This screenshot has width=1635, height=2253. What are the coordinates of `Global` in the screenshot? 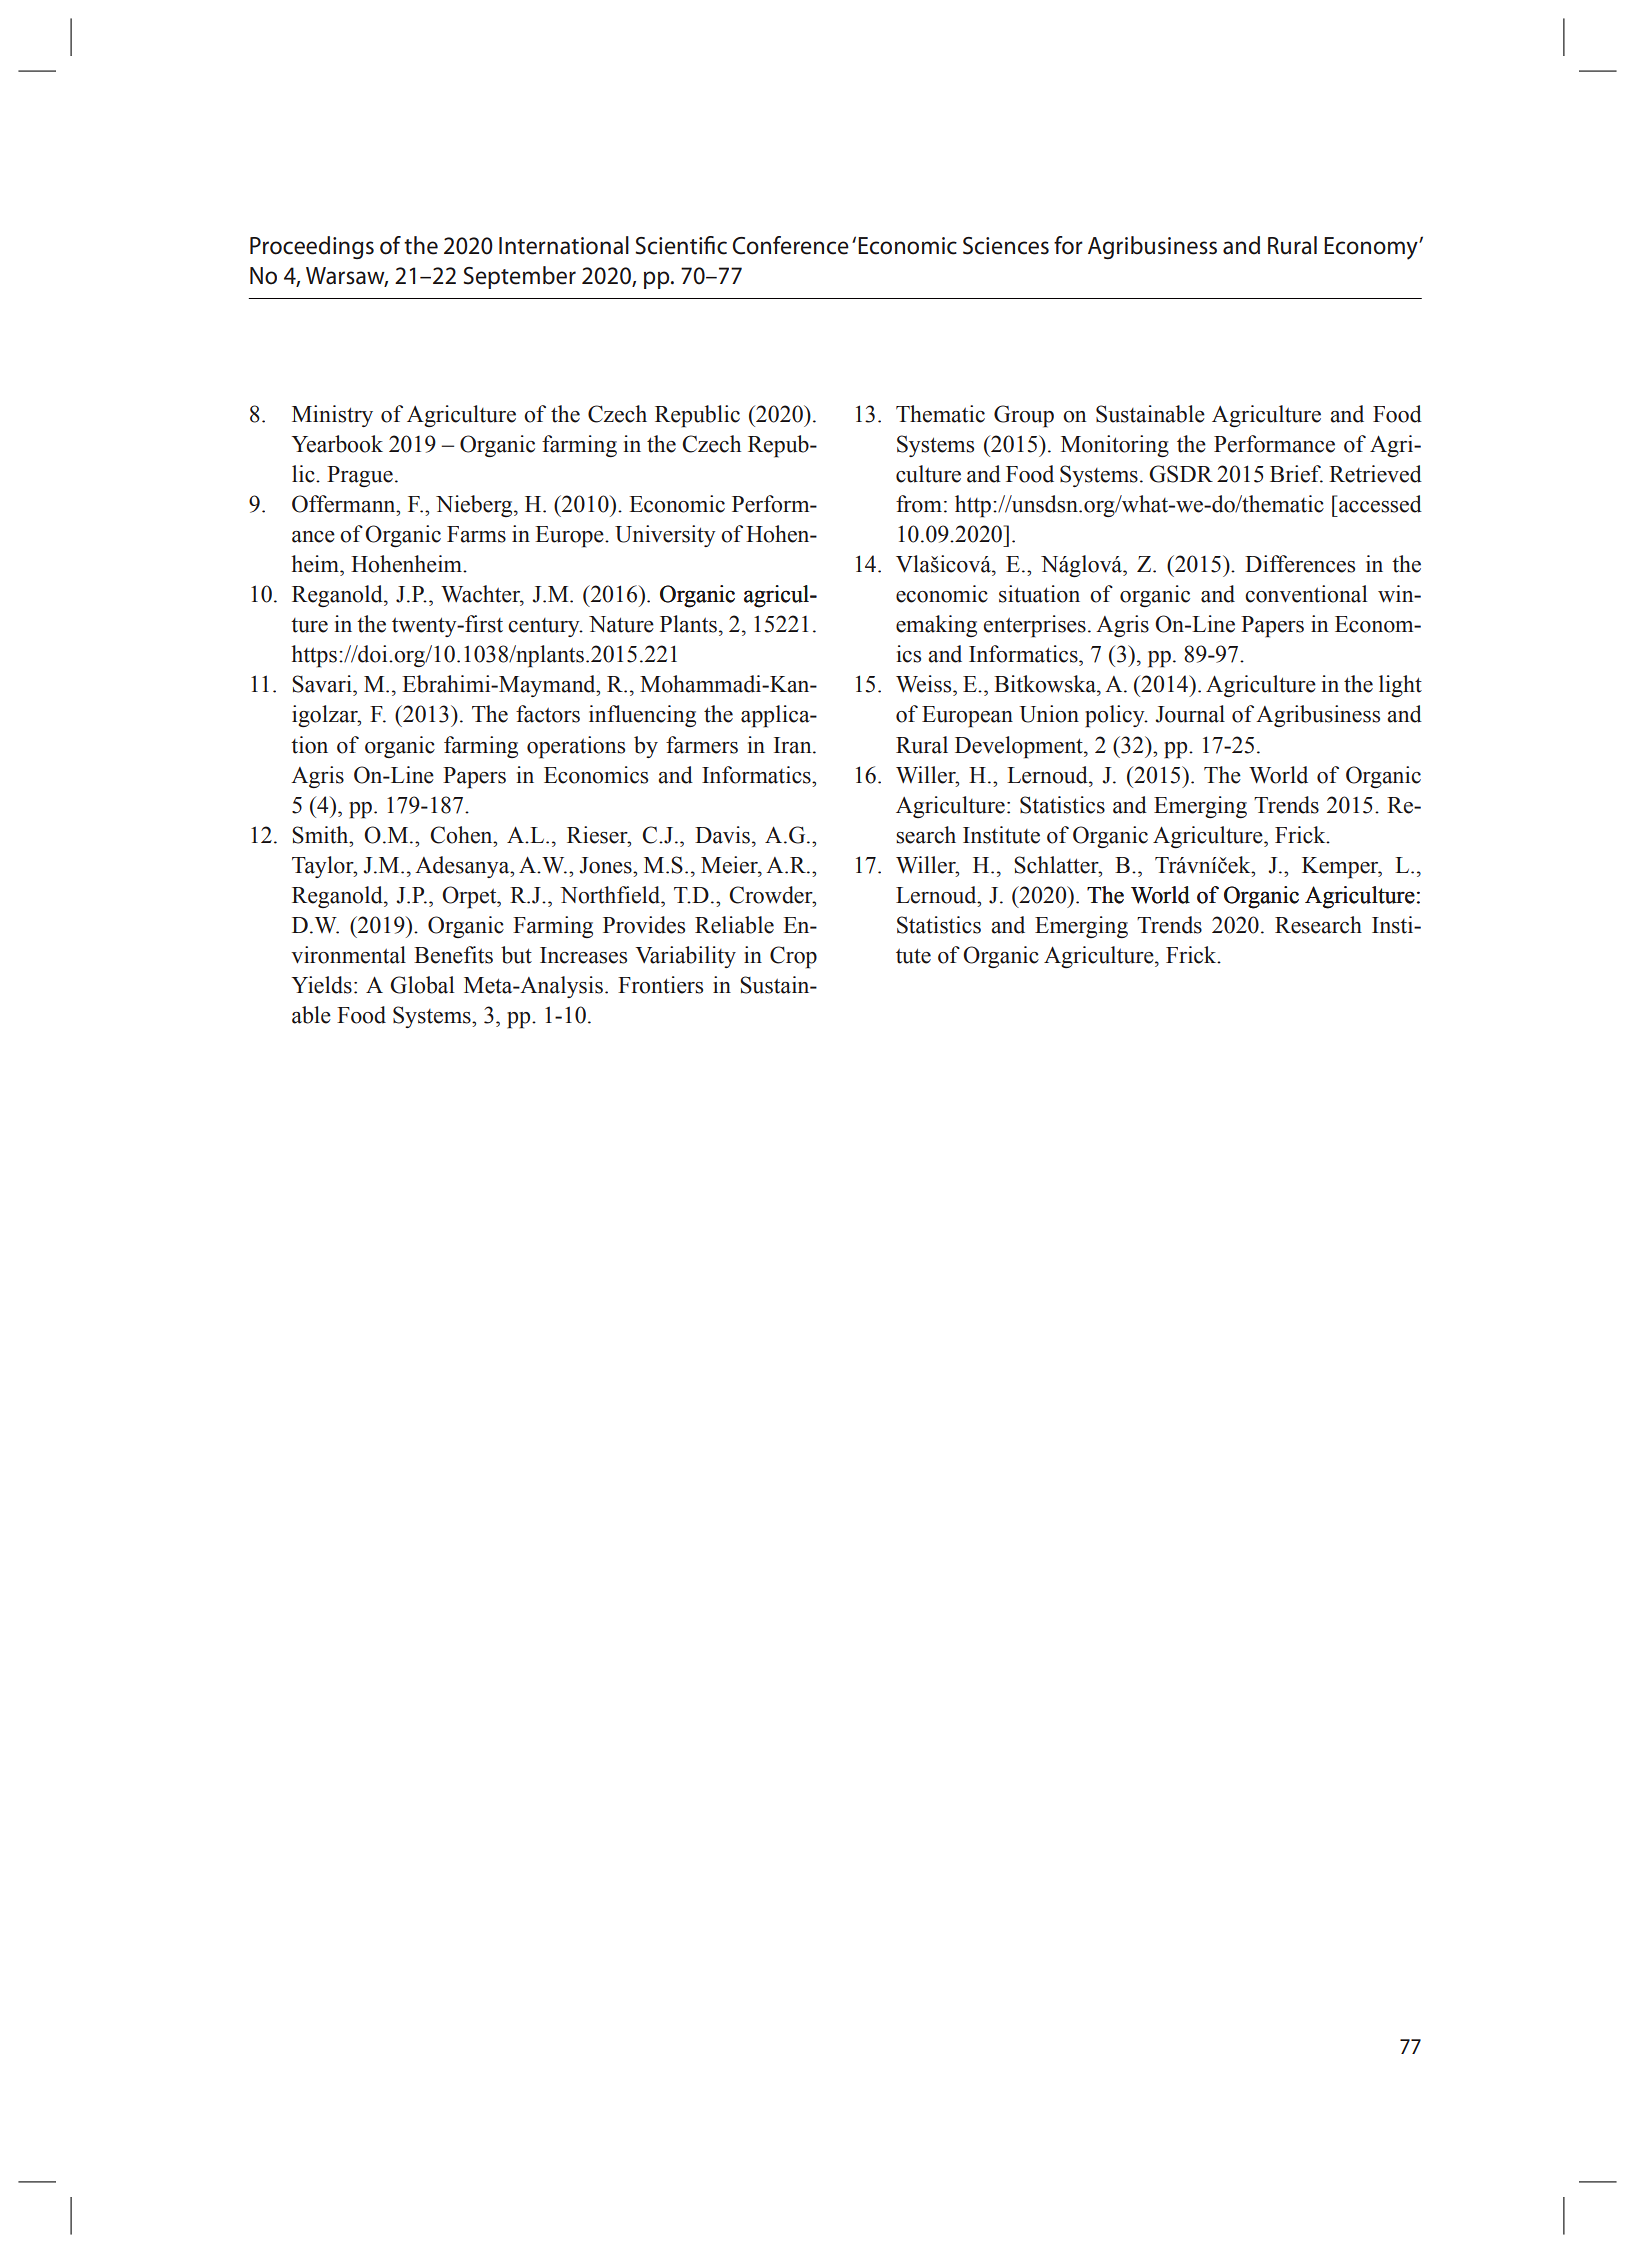 It's located at (422, 985).
